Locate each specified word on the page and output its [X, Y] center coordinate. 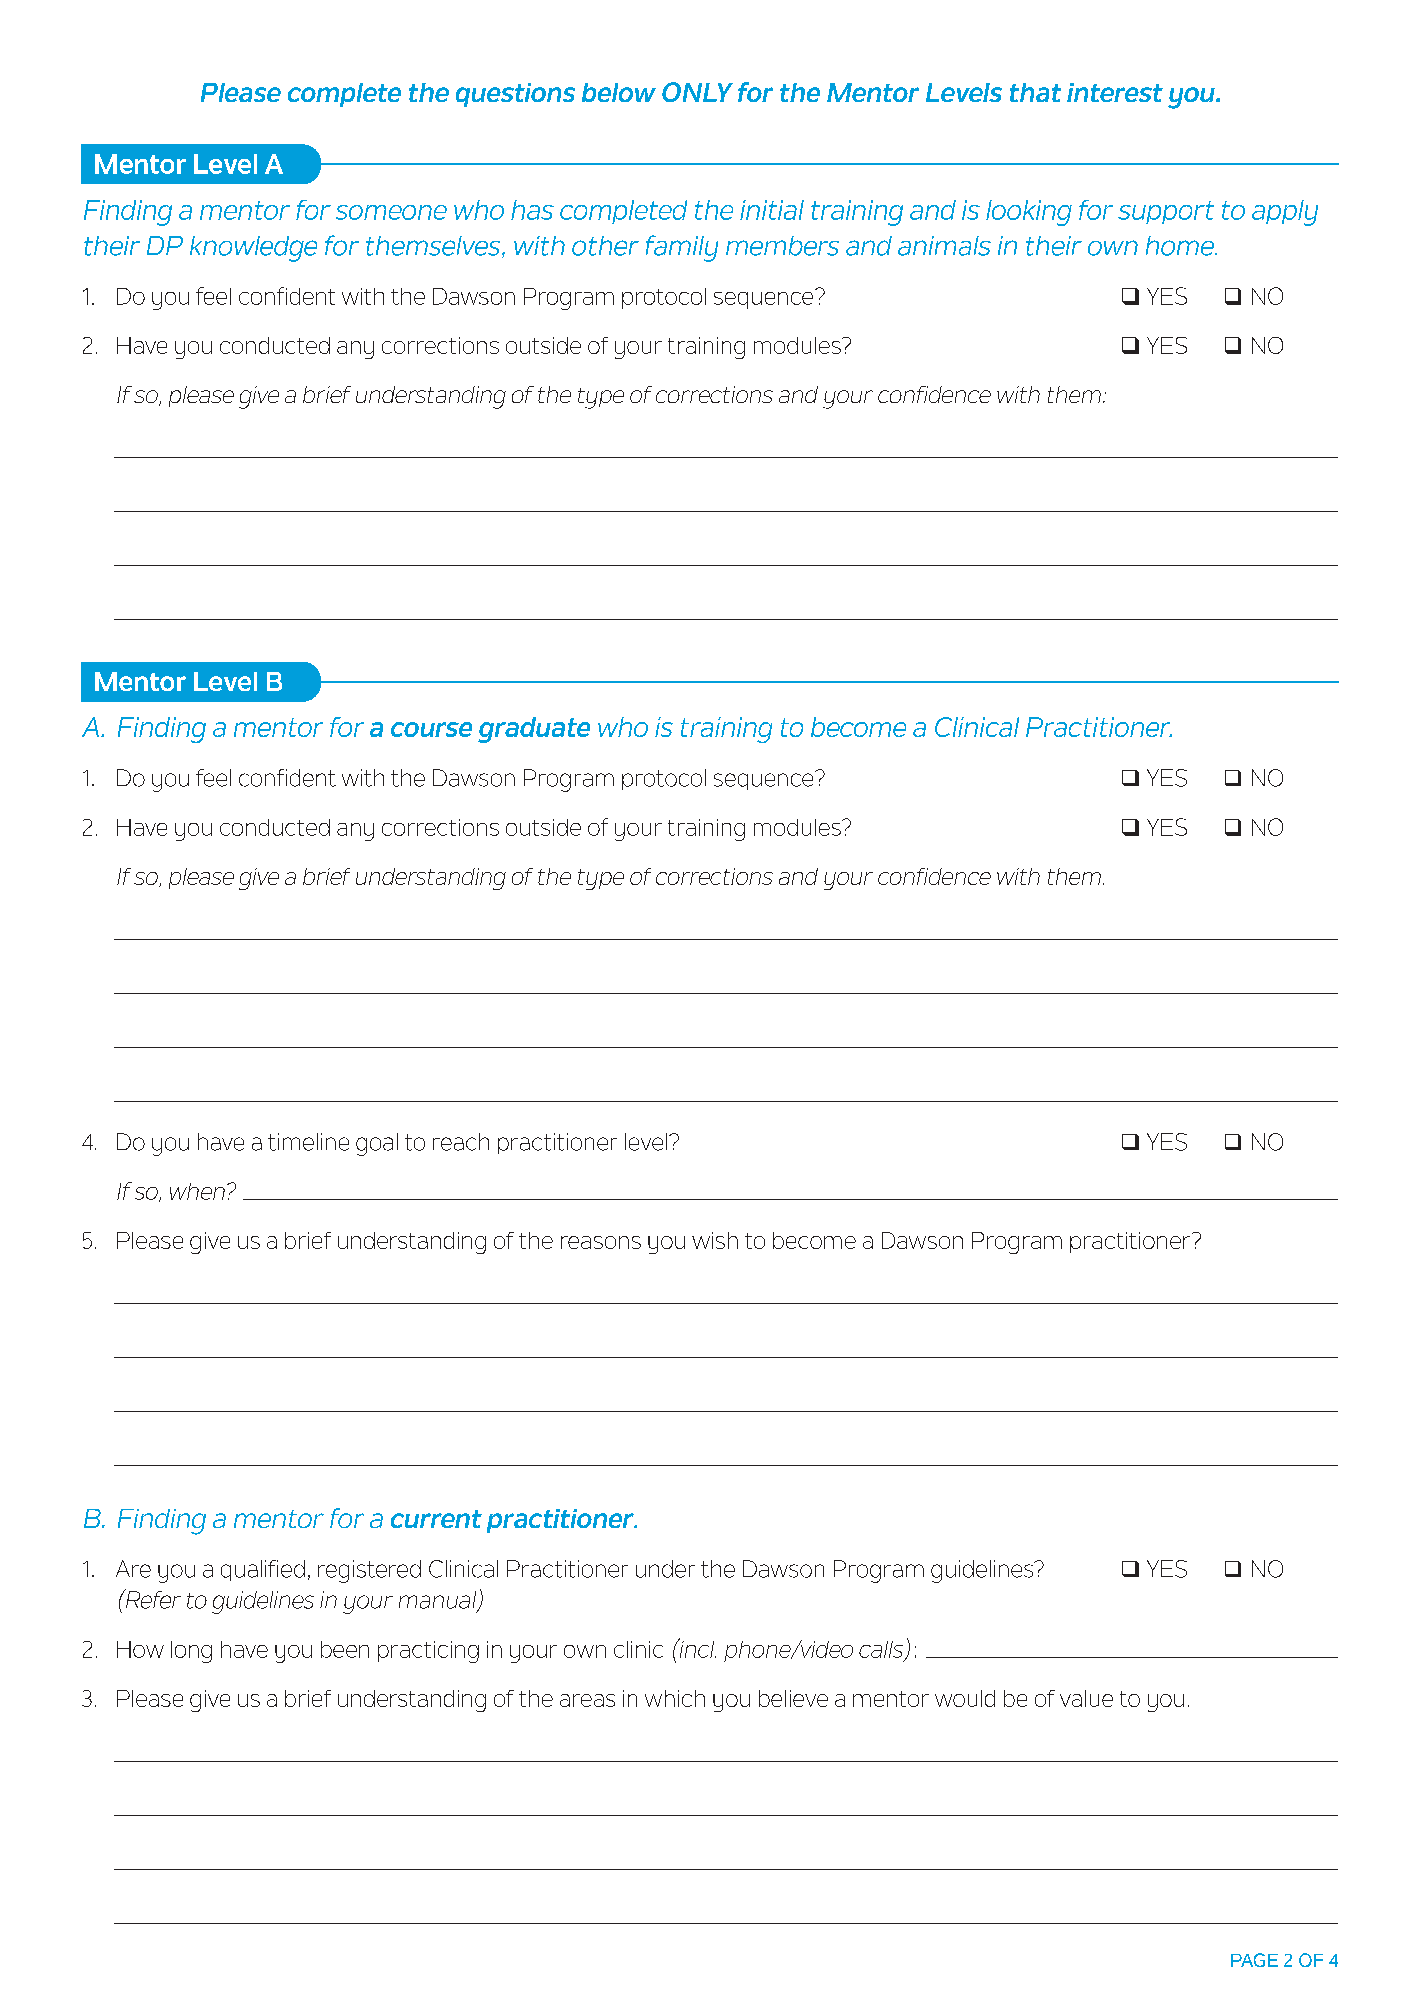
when [197, 1191]
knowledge [253, 249]
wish [715, 1240]
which [675, 1698]
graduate [534, 730]
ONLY [697, 92]
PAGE [1254, 1960]
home [1181, 246]
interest [1115, 92]
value [1086, 1698]
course [431, 729]
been [345, 1649]
